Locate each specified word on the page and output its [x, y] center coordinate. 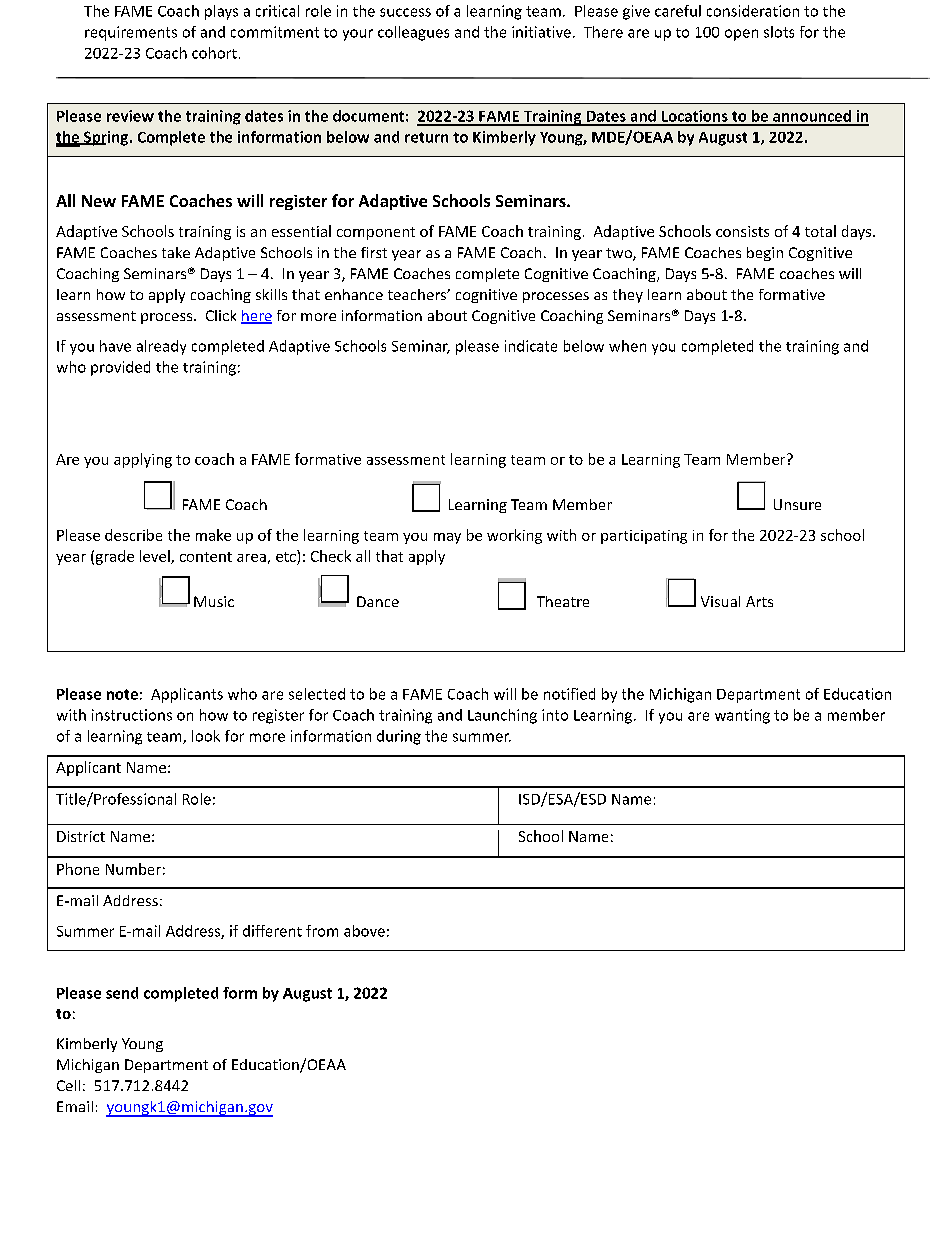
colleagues [413, 33]
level [156, 557]
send [122, 993]
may [447, 538]
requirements [131, 33]
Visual [720, 601]
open [741, 35]
